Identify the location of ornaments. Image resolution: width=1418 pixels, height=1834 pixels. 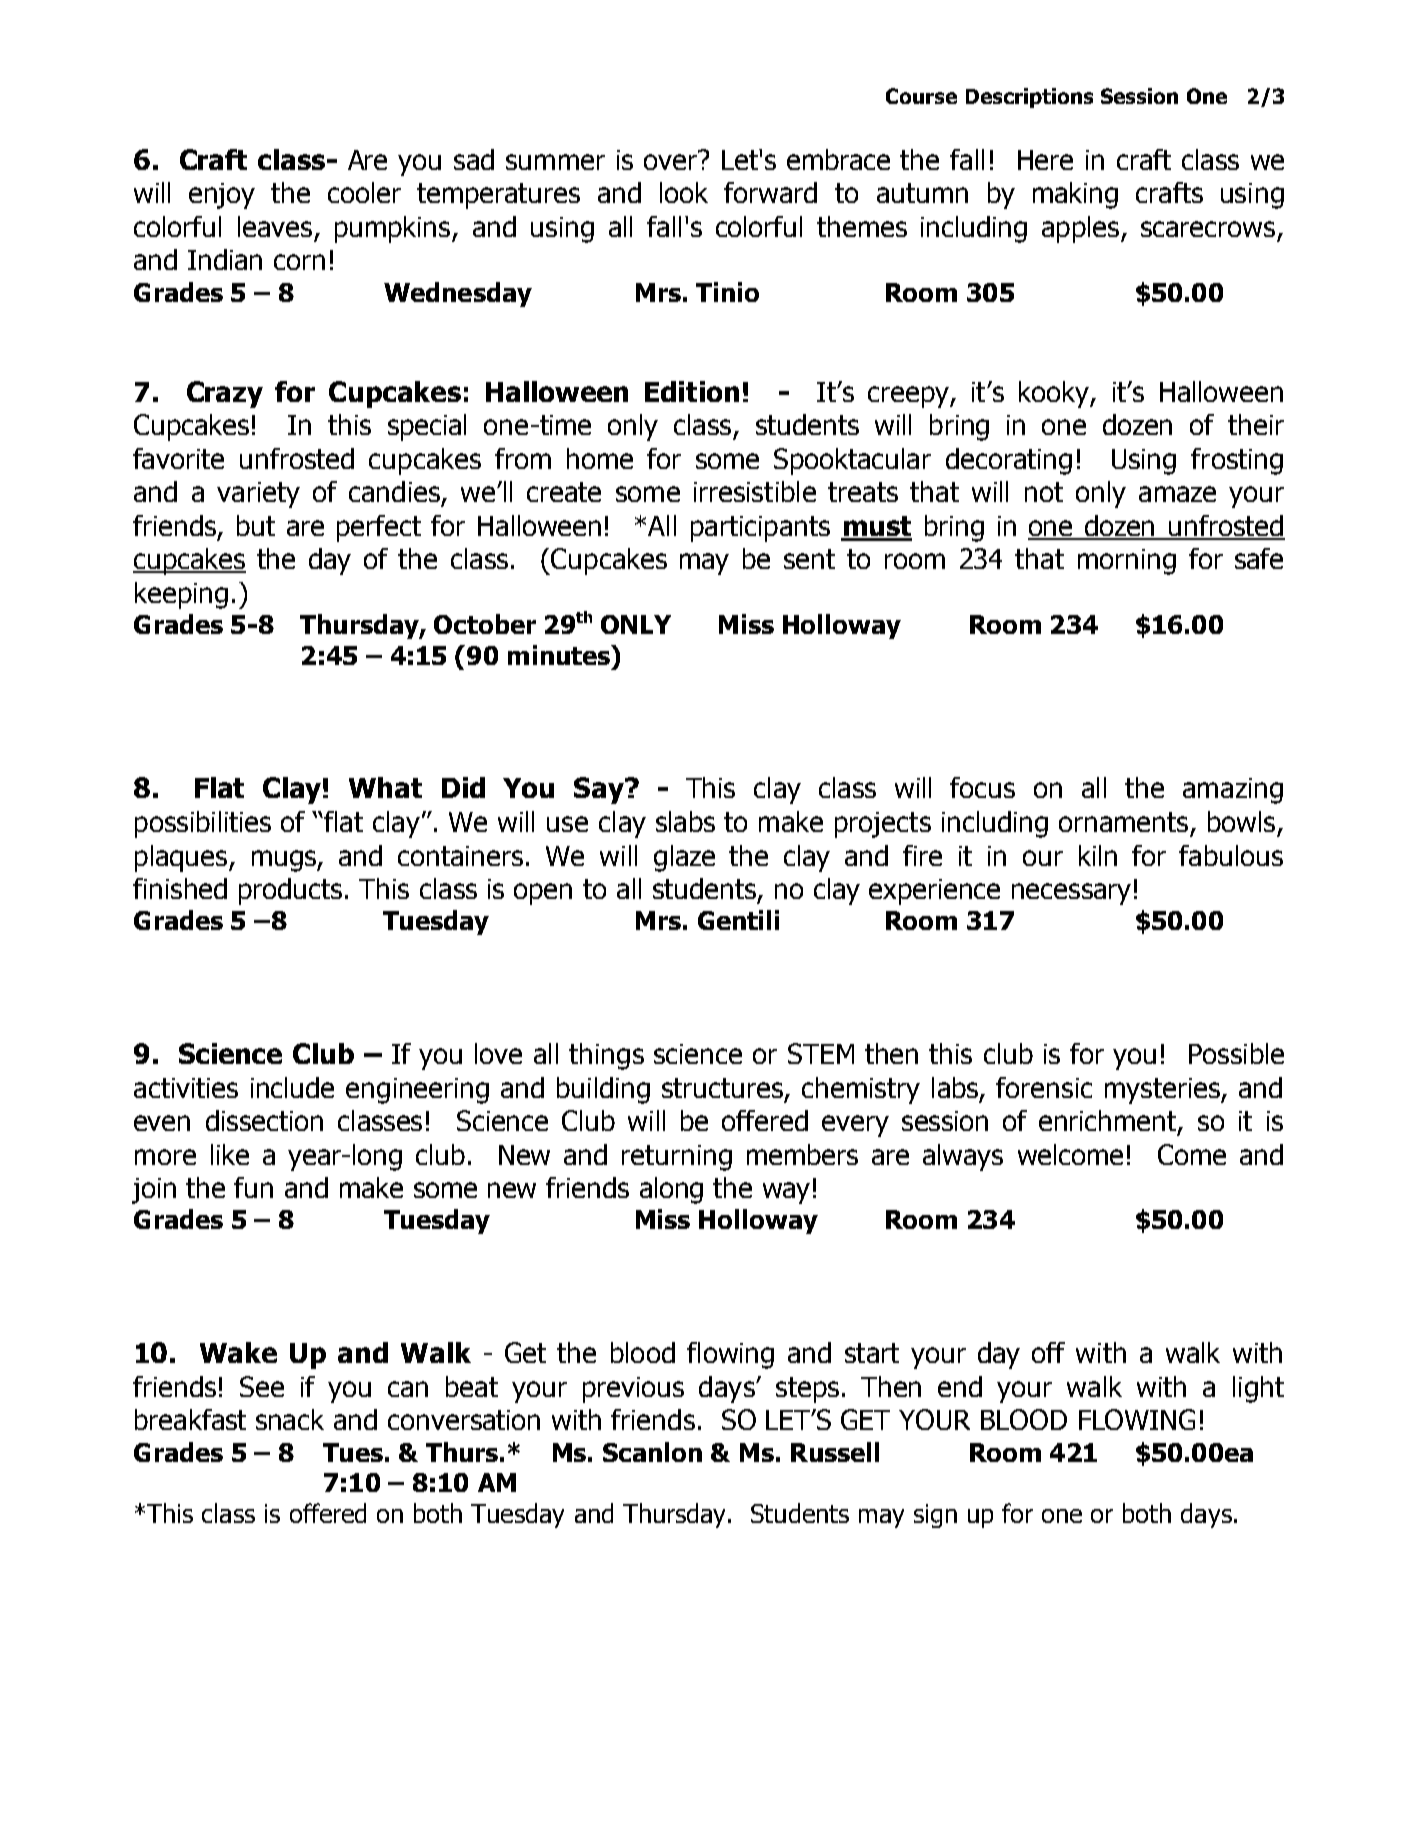
(1123, 822).
